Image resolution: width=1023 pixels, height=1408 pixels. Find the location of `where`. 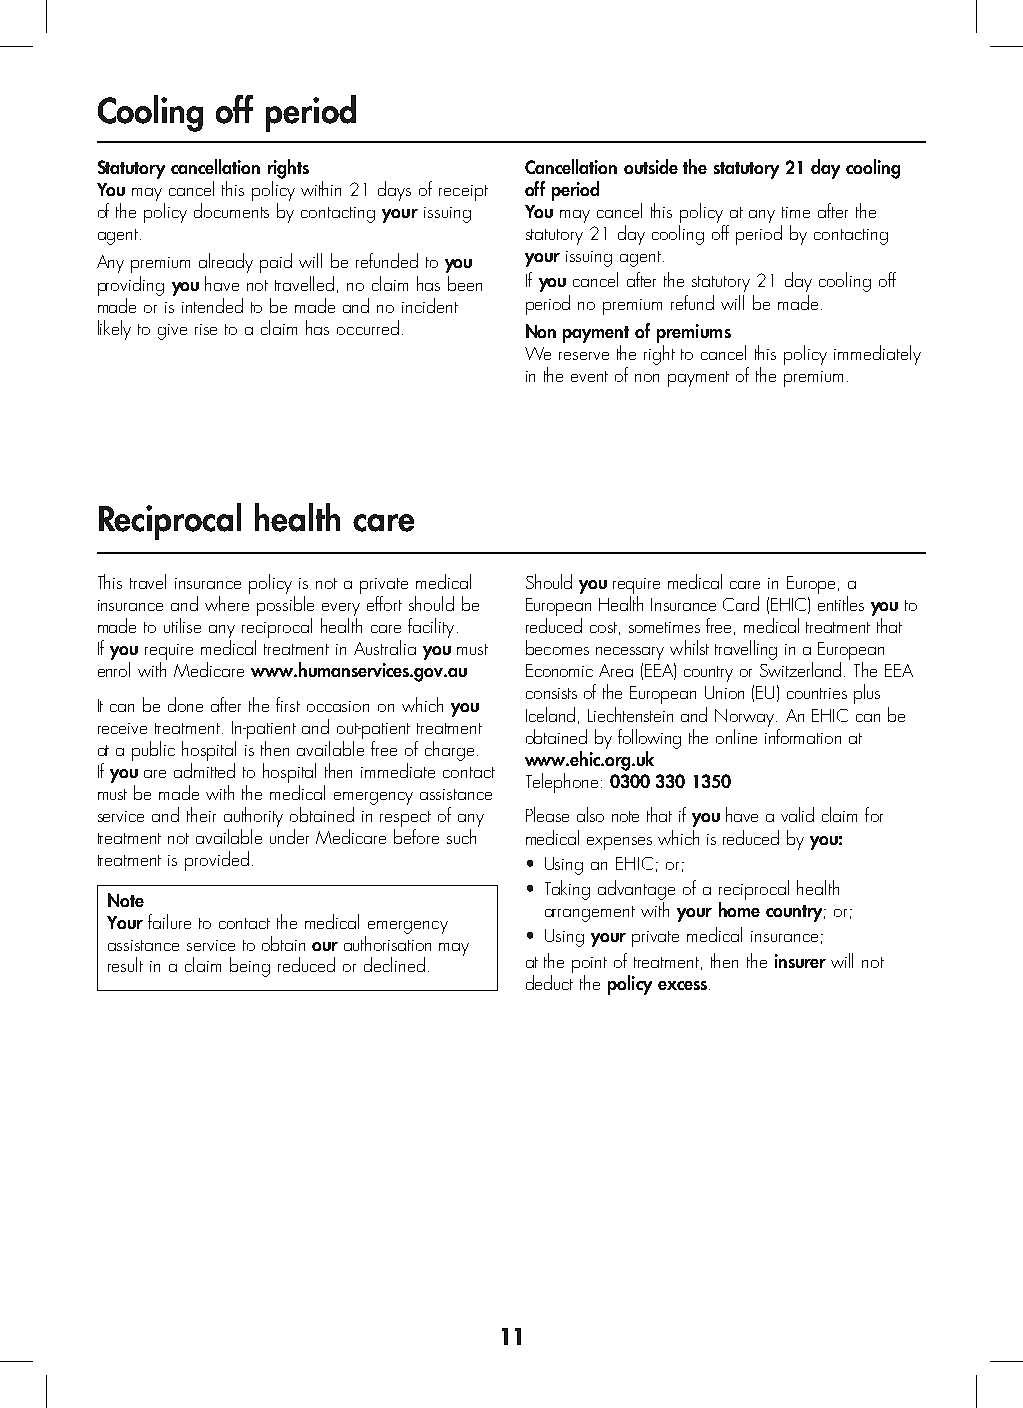

where is located at coordinates (227, 603).
